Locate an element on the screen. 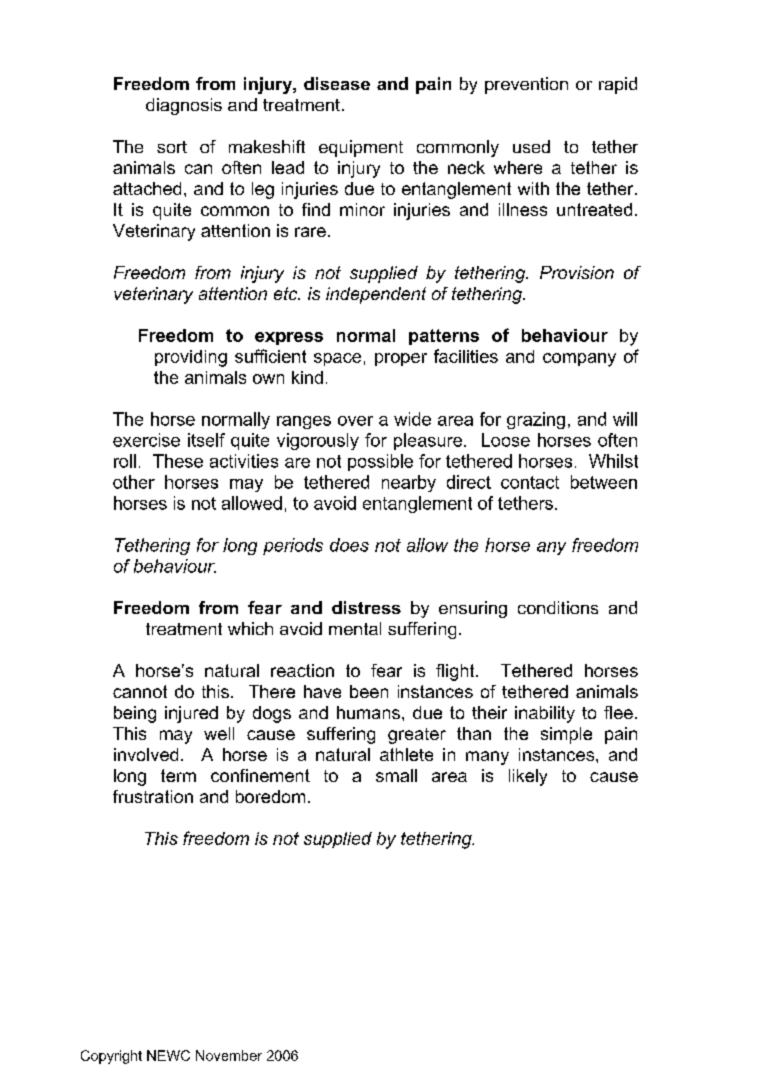 The height and width of the screenshot is (1091, 770). injured is located at coordinates (191, 714).
